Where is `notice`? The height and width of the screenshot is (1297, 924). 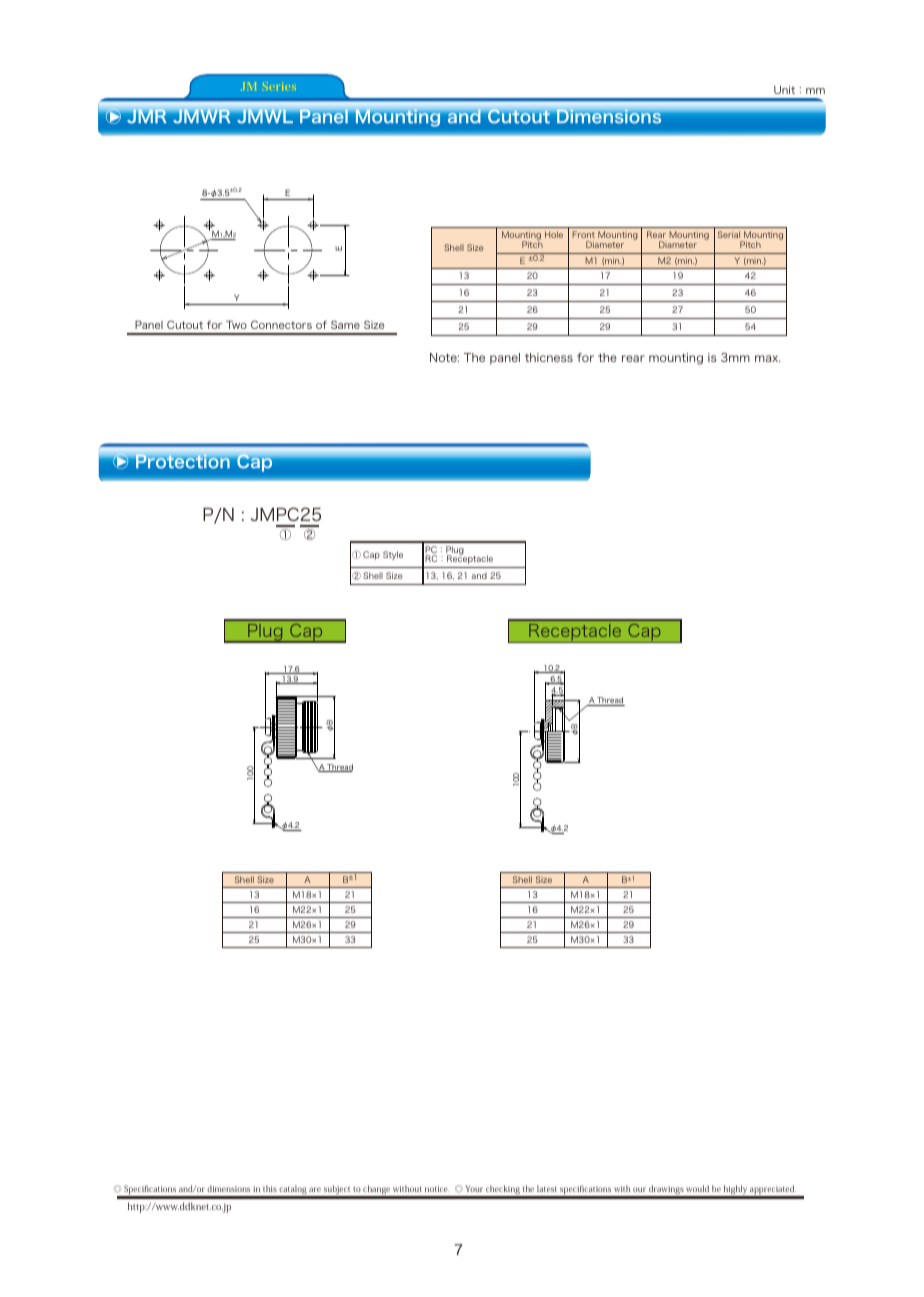
notice is located at coordinates (437, 1189).
